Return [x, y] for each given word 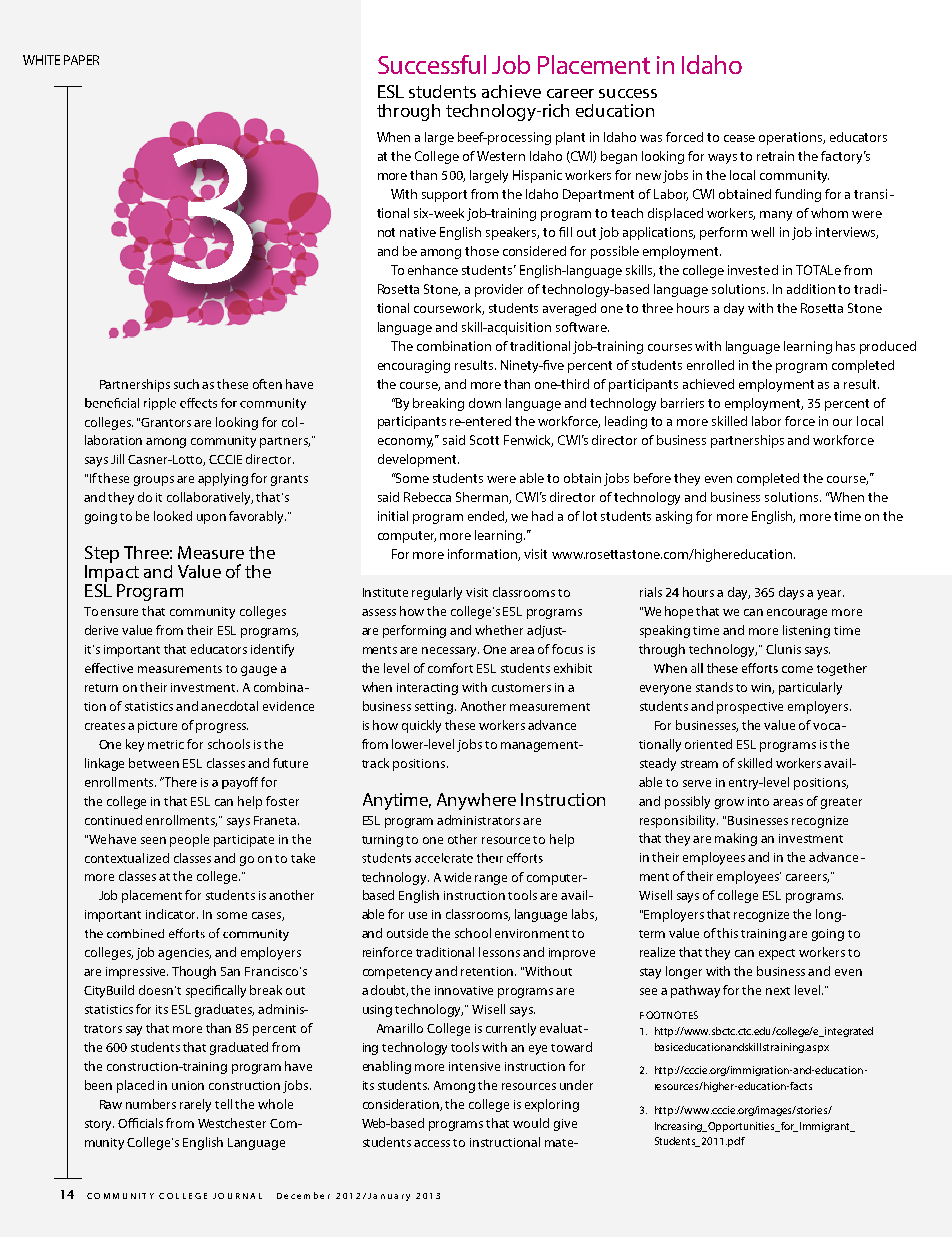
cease [739, 138]
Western [501, 156]
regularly [437, 593]
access [432, 1143]
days [791, 593]
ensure [119, 612]
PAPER [81, 60]
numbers [151, 1104]
